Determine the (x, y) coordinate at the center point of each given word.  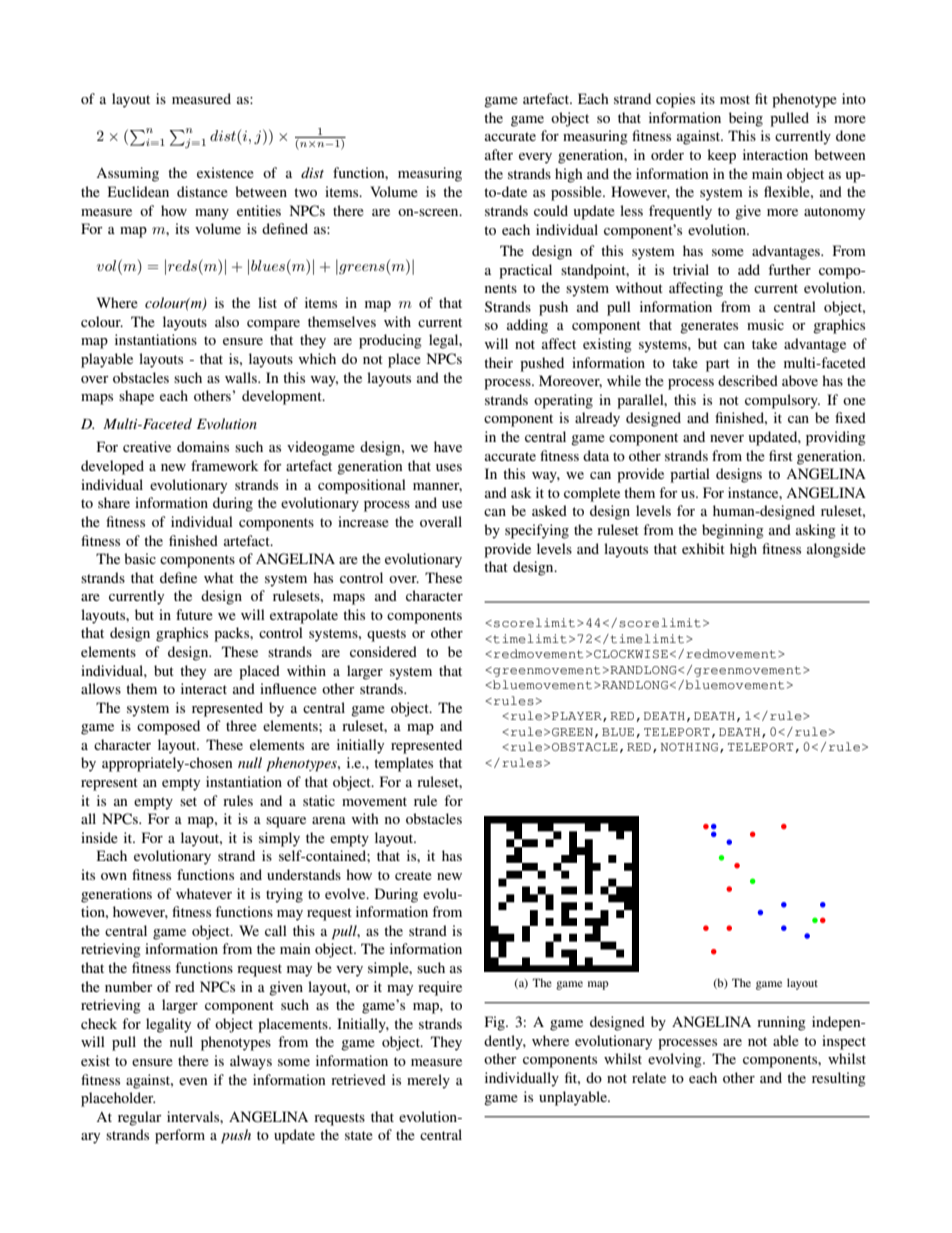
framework (225, 465)
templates (403, 764)
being (746, 119)
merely (428, 1081)
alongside (836, 550)
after (499, 154)
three (241, 725)
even (193, 1081)
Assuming (127, 174)
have (448, 446)
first (781, 455)
